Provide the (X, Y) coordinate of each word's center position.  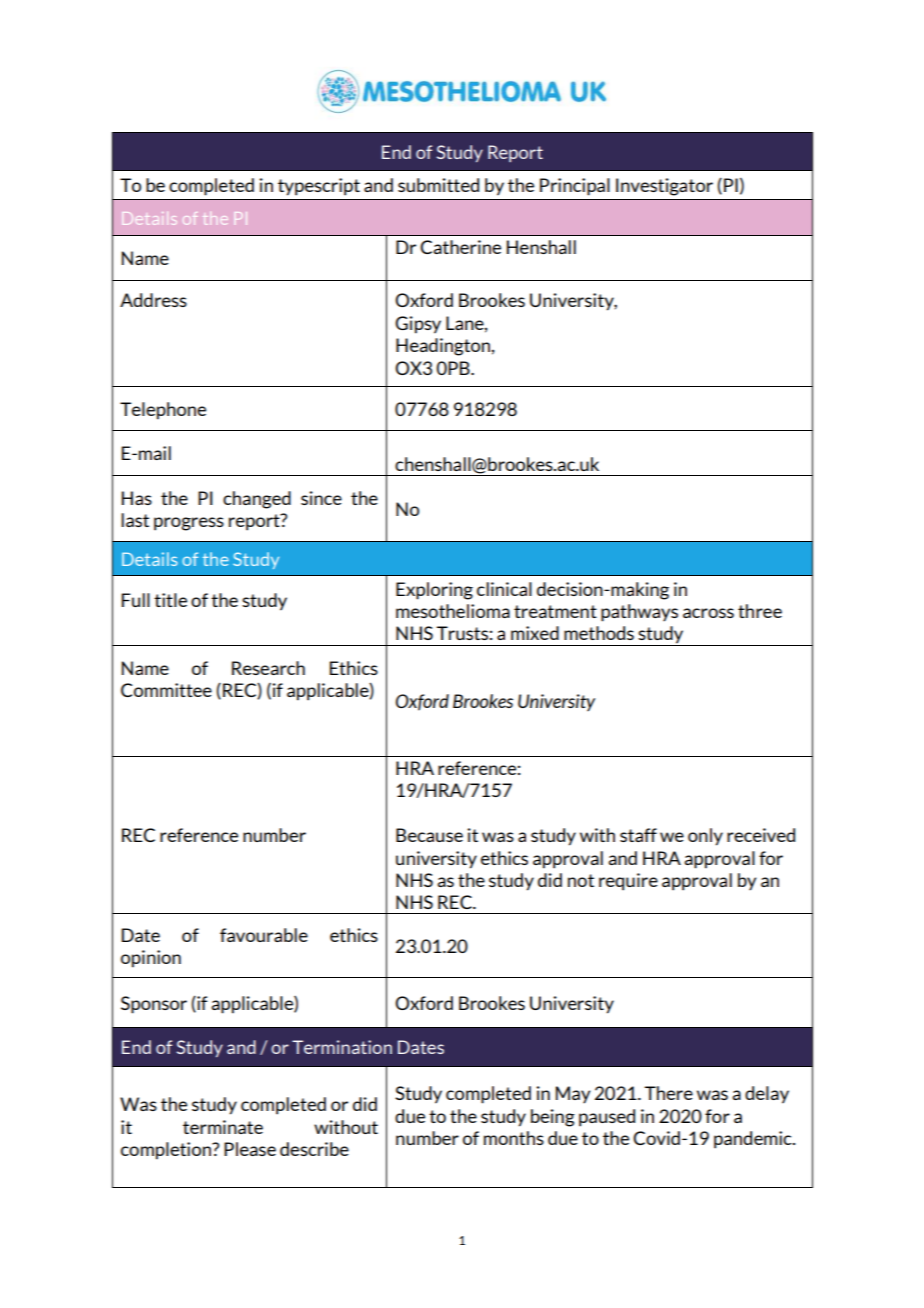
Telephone (163, 411)
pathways (639, 613)
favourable (264, 935)
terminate (223, 1127)
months (514, 1138)
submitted (438, 185)
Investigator (664, 187)
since (321, 498)
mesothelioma (453, 611)
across (708, 613)
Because (429, 835)
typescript (319, 187)
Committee (166, 690)
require (628, 882)
